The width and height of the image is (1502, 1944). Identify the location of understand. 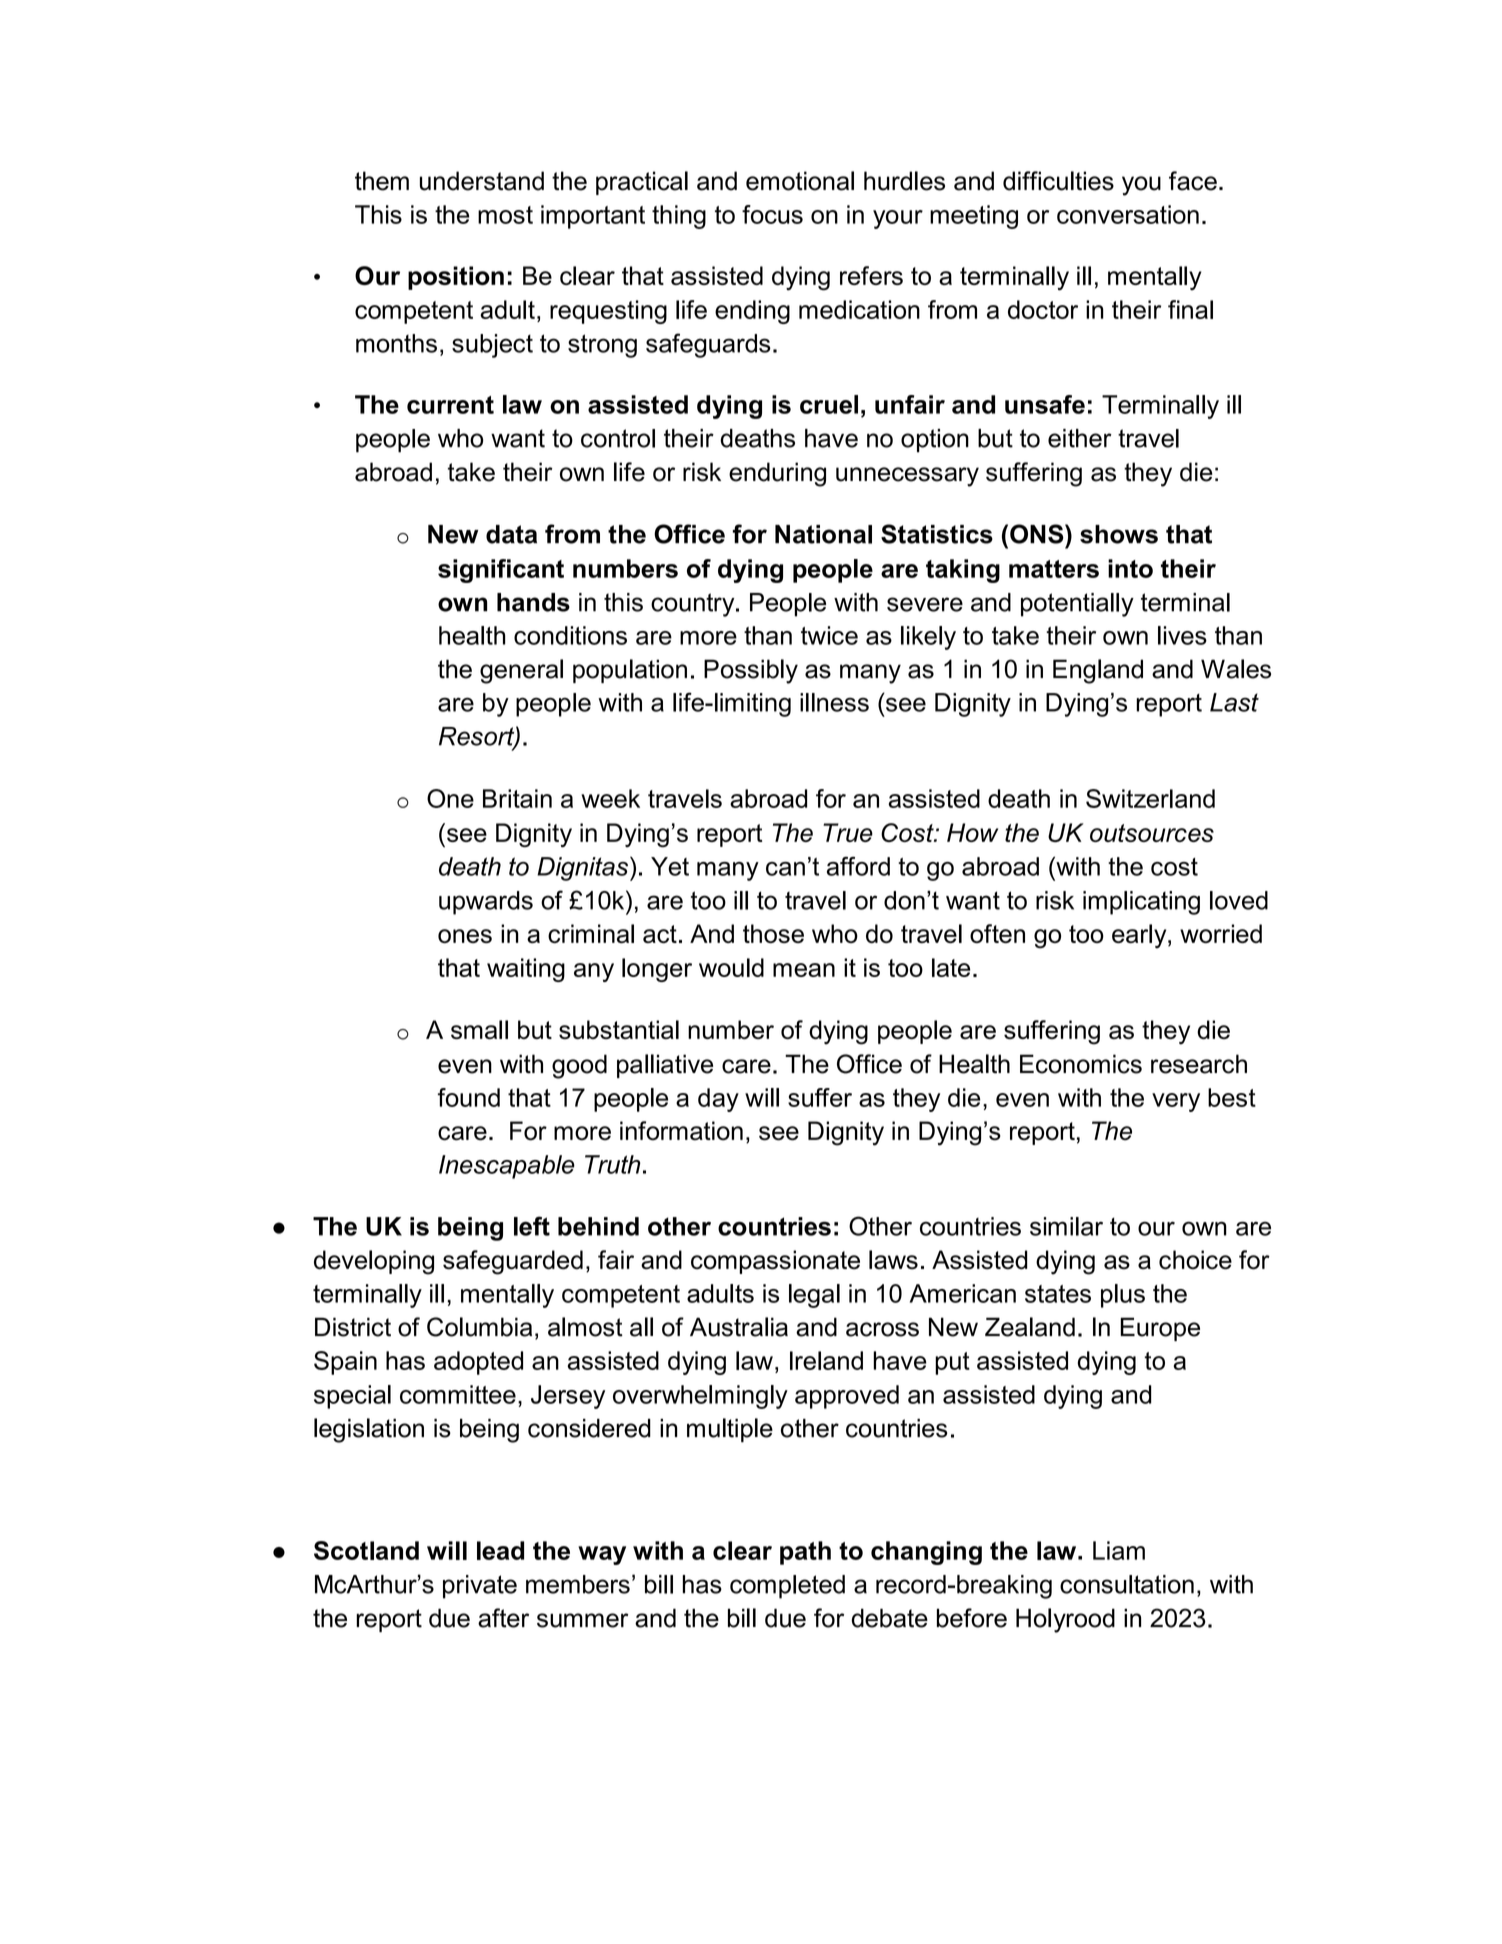
(482, 181).
